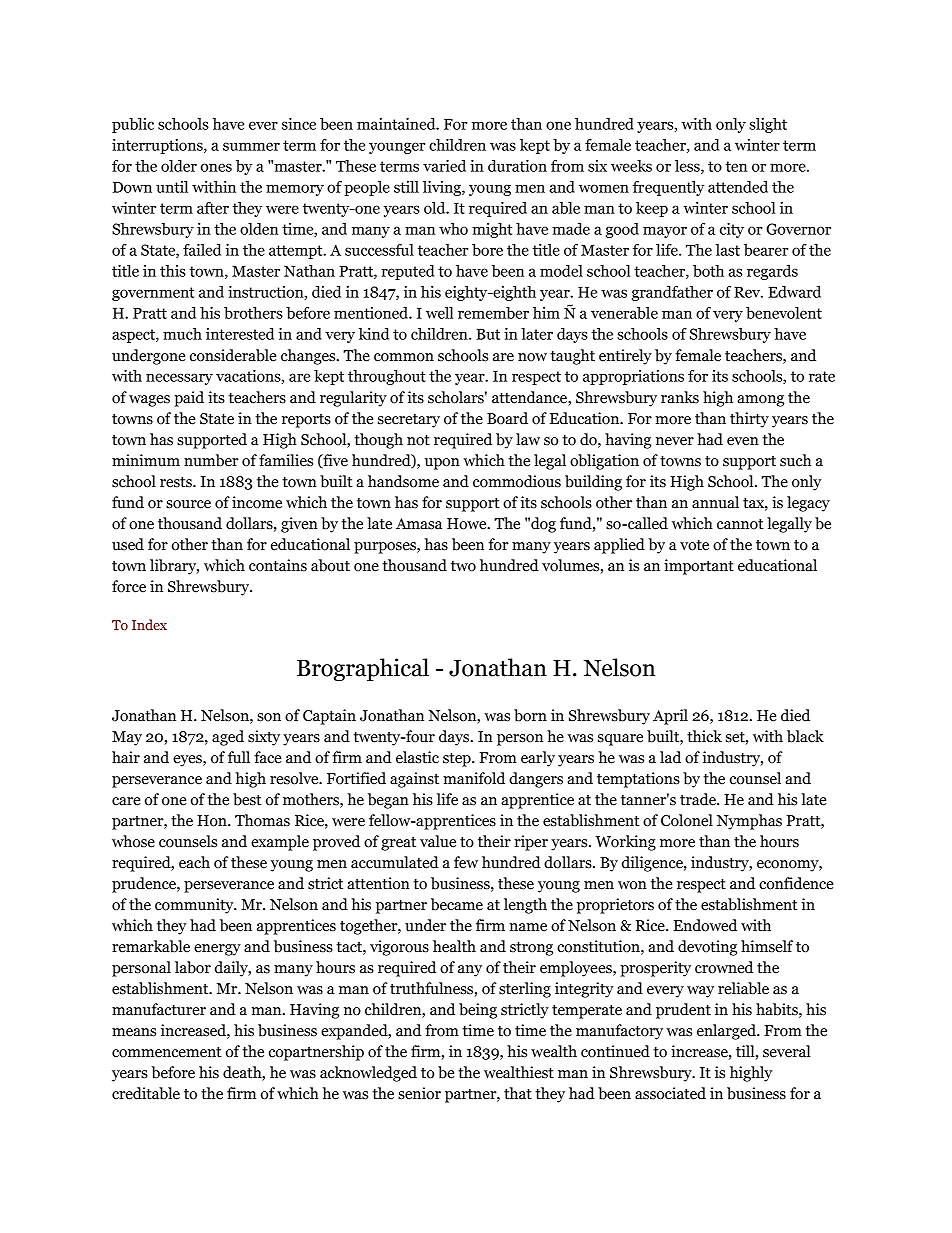  Describe the element at coordinates (216, 167) in the document. I see `ones` at that location.
